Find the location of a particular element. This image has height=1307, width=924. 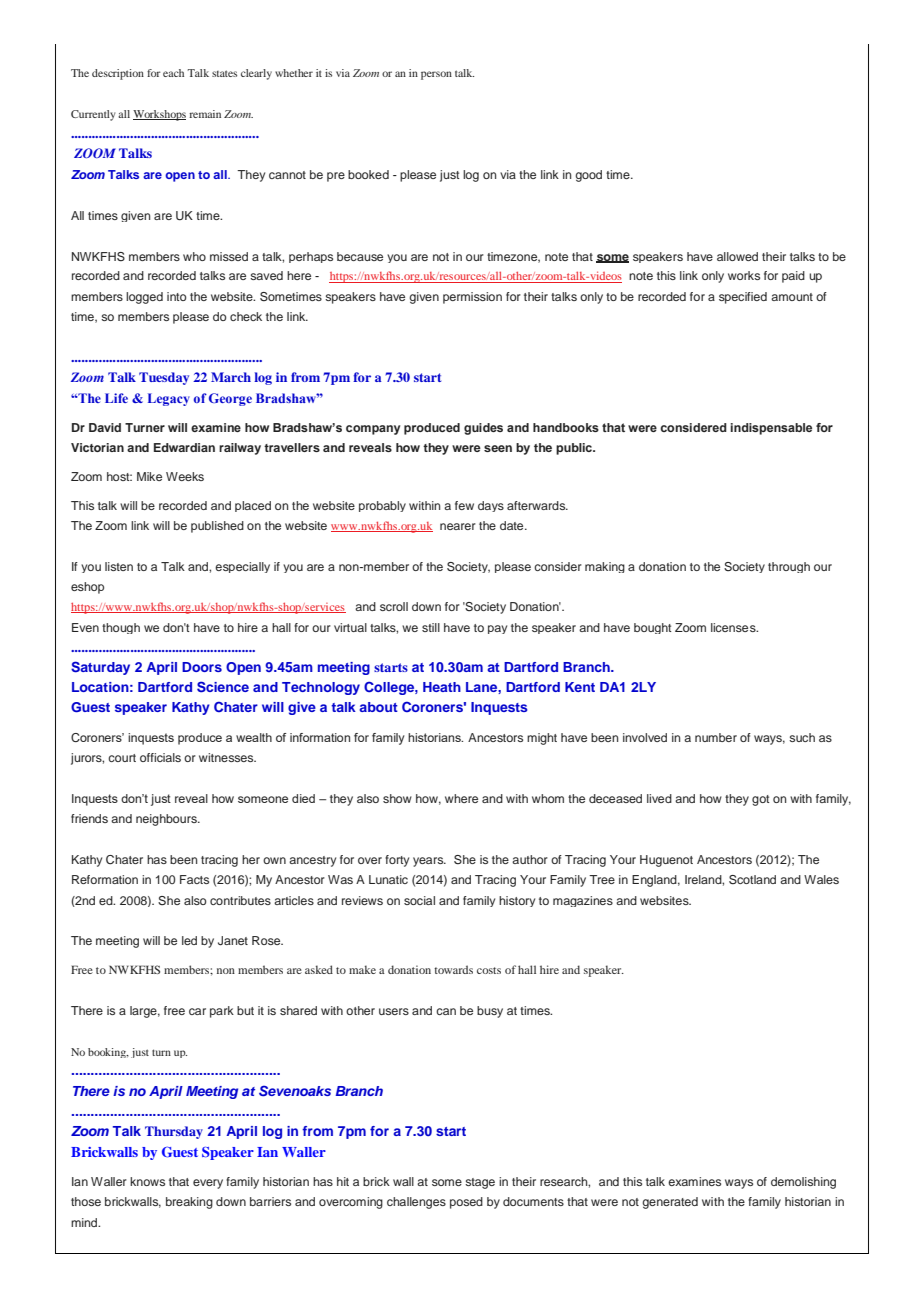

social is located at coordinates (419, 900).
